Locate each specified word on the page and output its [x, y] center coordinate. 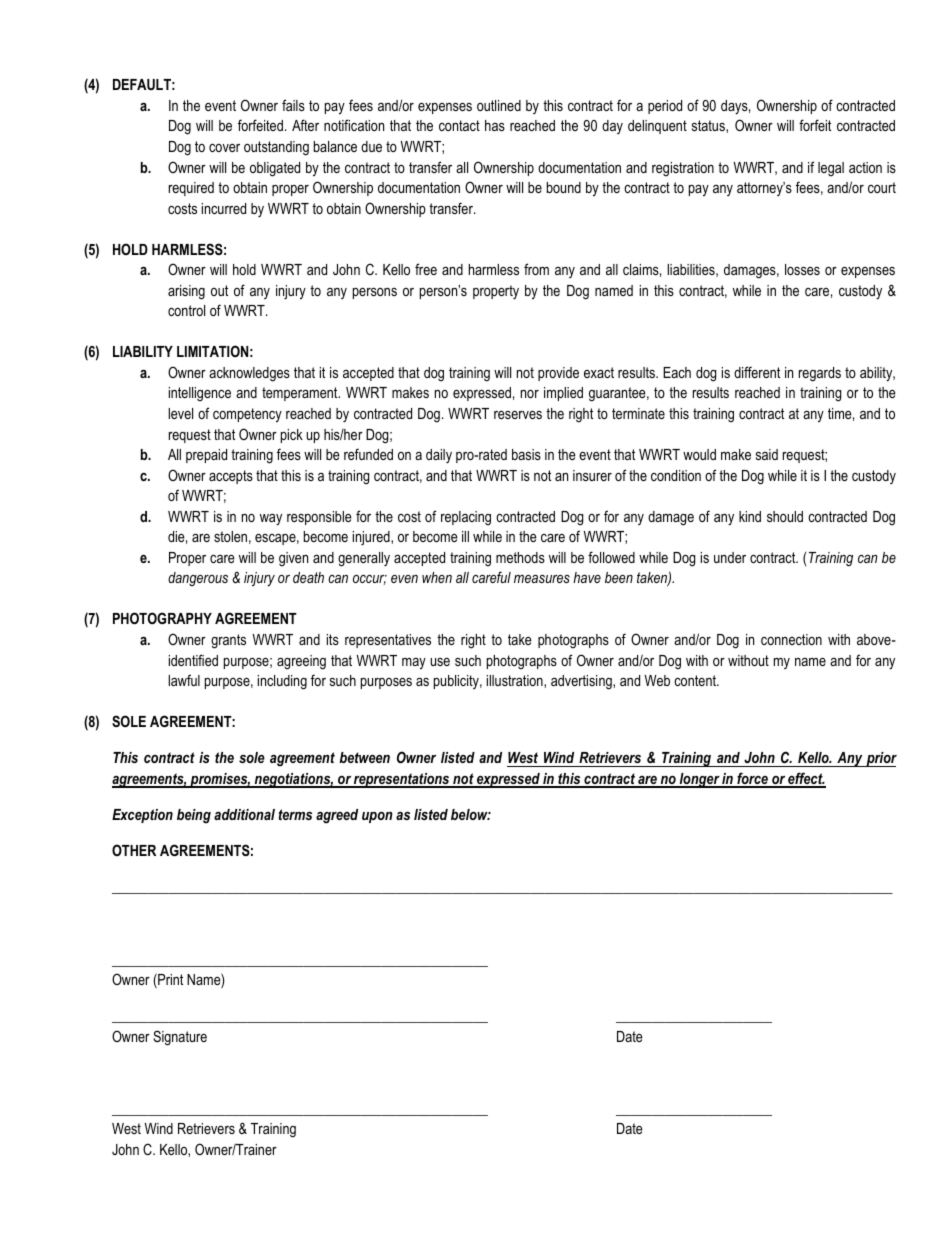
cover [224, 148]
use [440, 662]
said [767, 454]
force [752, 779]
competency [247, 415]
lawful [184, 680]
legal [831, 169]
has [495, 125]
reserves [518, 415]
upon [377, 817]
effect [805, 779]
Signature [180, 1038]
